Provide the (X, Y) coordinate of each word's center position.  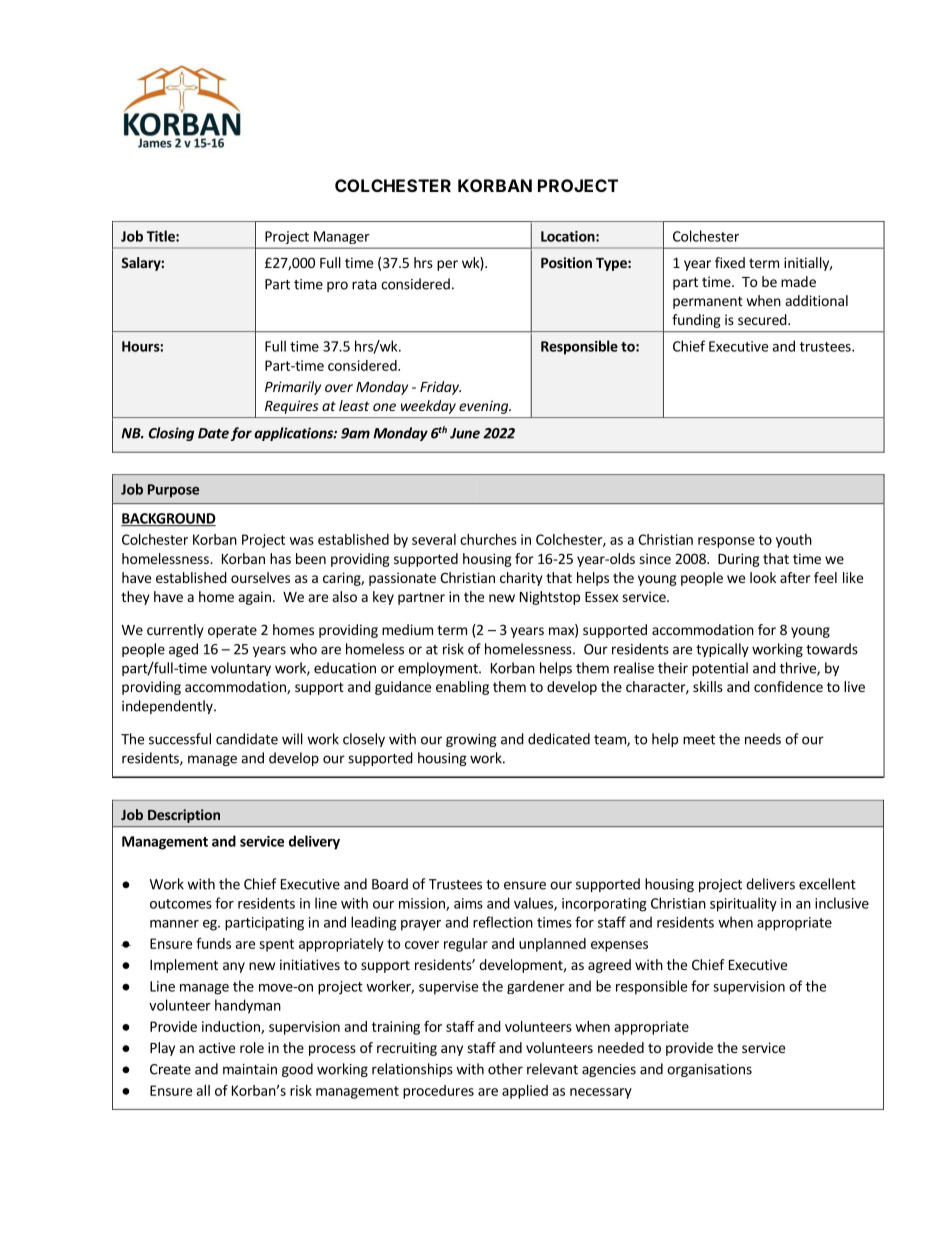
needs (763, 739)
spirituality (743, 904)
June (465, 433)
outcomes (181, 904)
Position (566, 262)
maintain (250, 1069)
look (763, 577)
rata (364, 285)
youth (794, 541)
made (798, 281)
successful (180, 739)
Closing (171, 434)
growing (471, 740)
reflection (503, 922)
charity (521, 579)
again (255, 598)
